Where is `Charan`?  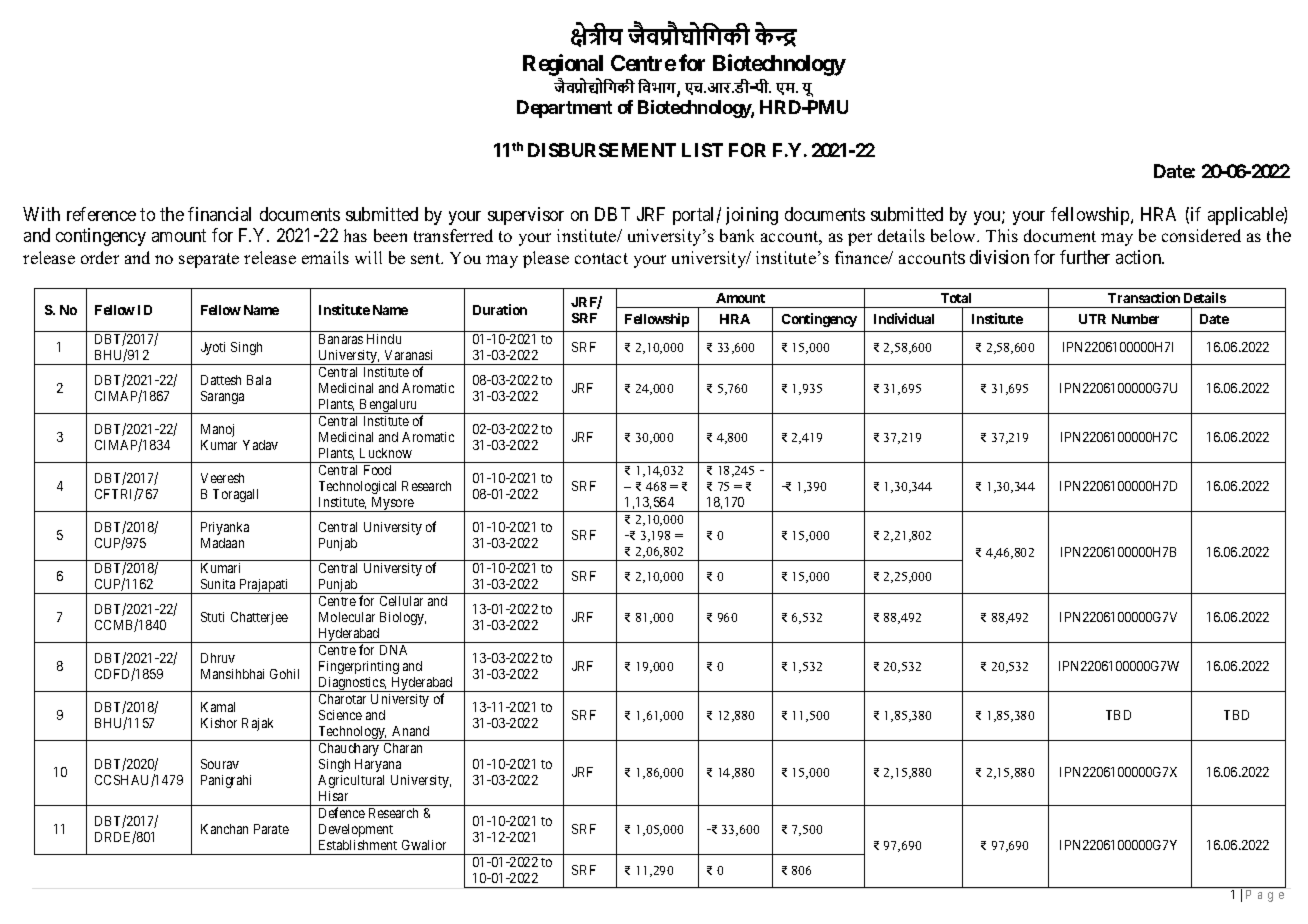 Charan is located at coordinates (403, 748).
